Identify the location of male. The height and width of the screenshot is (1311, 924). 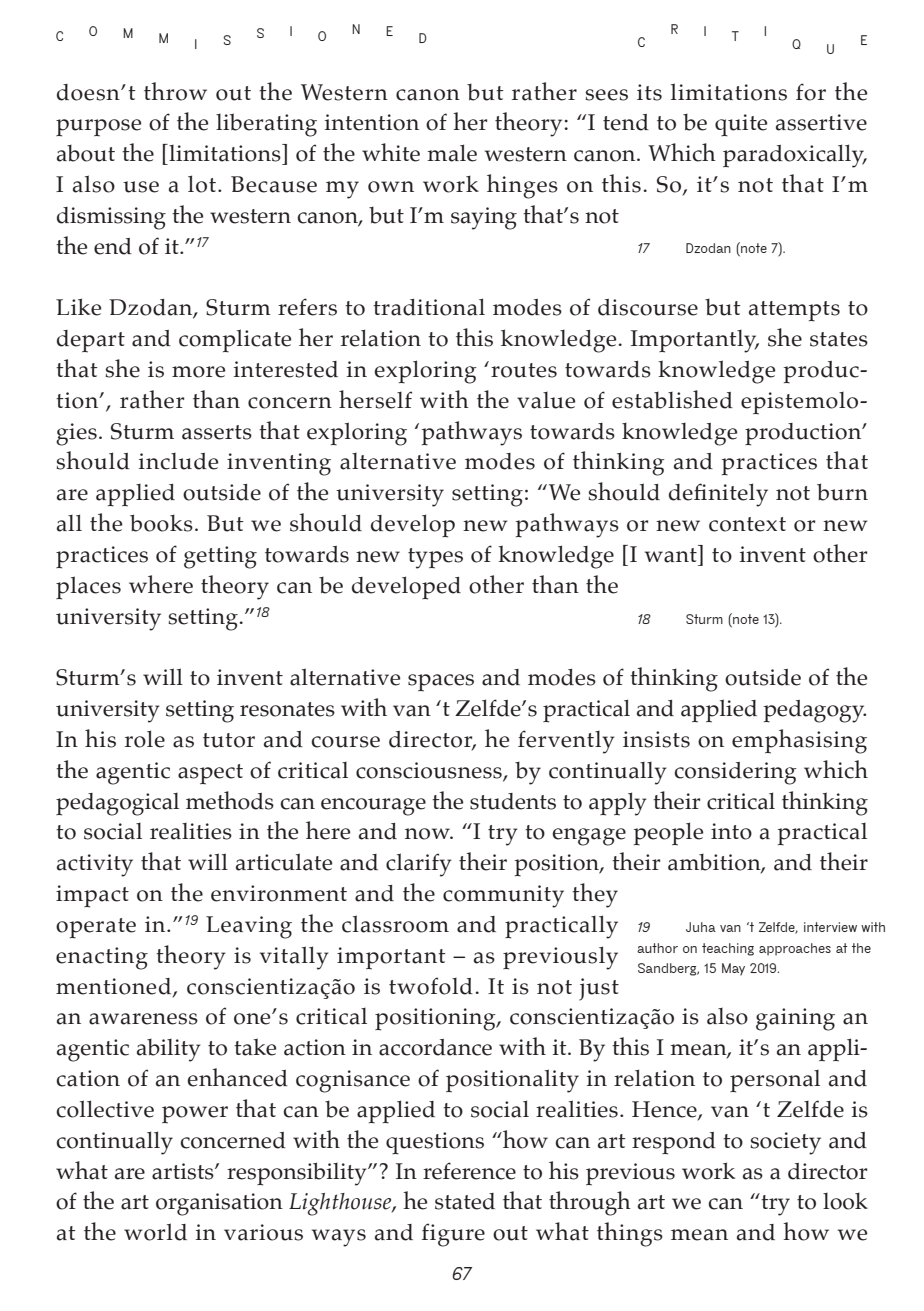
(452, 153).
